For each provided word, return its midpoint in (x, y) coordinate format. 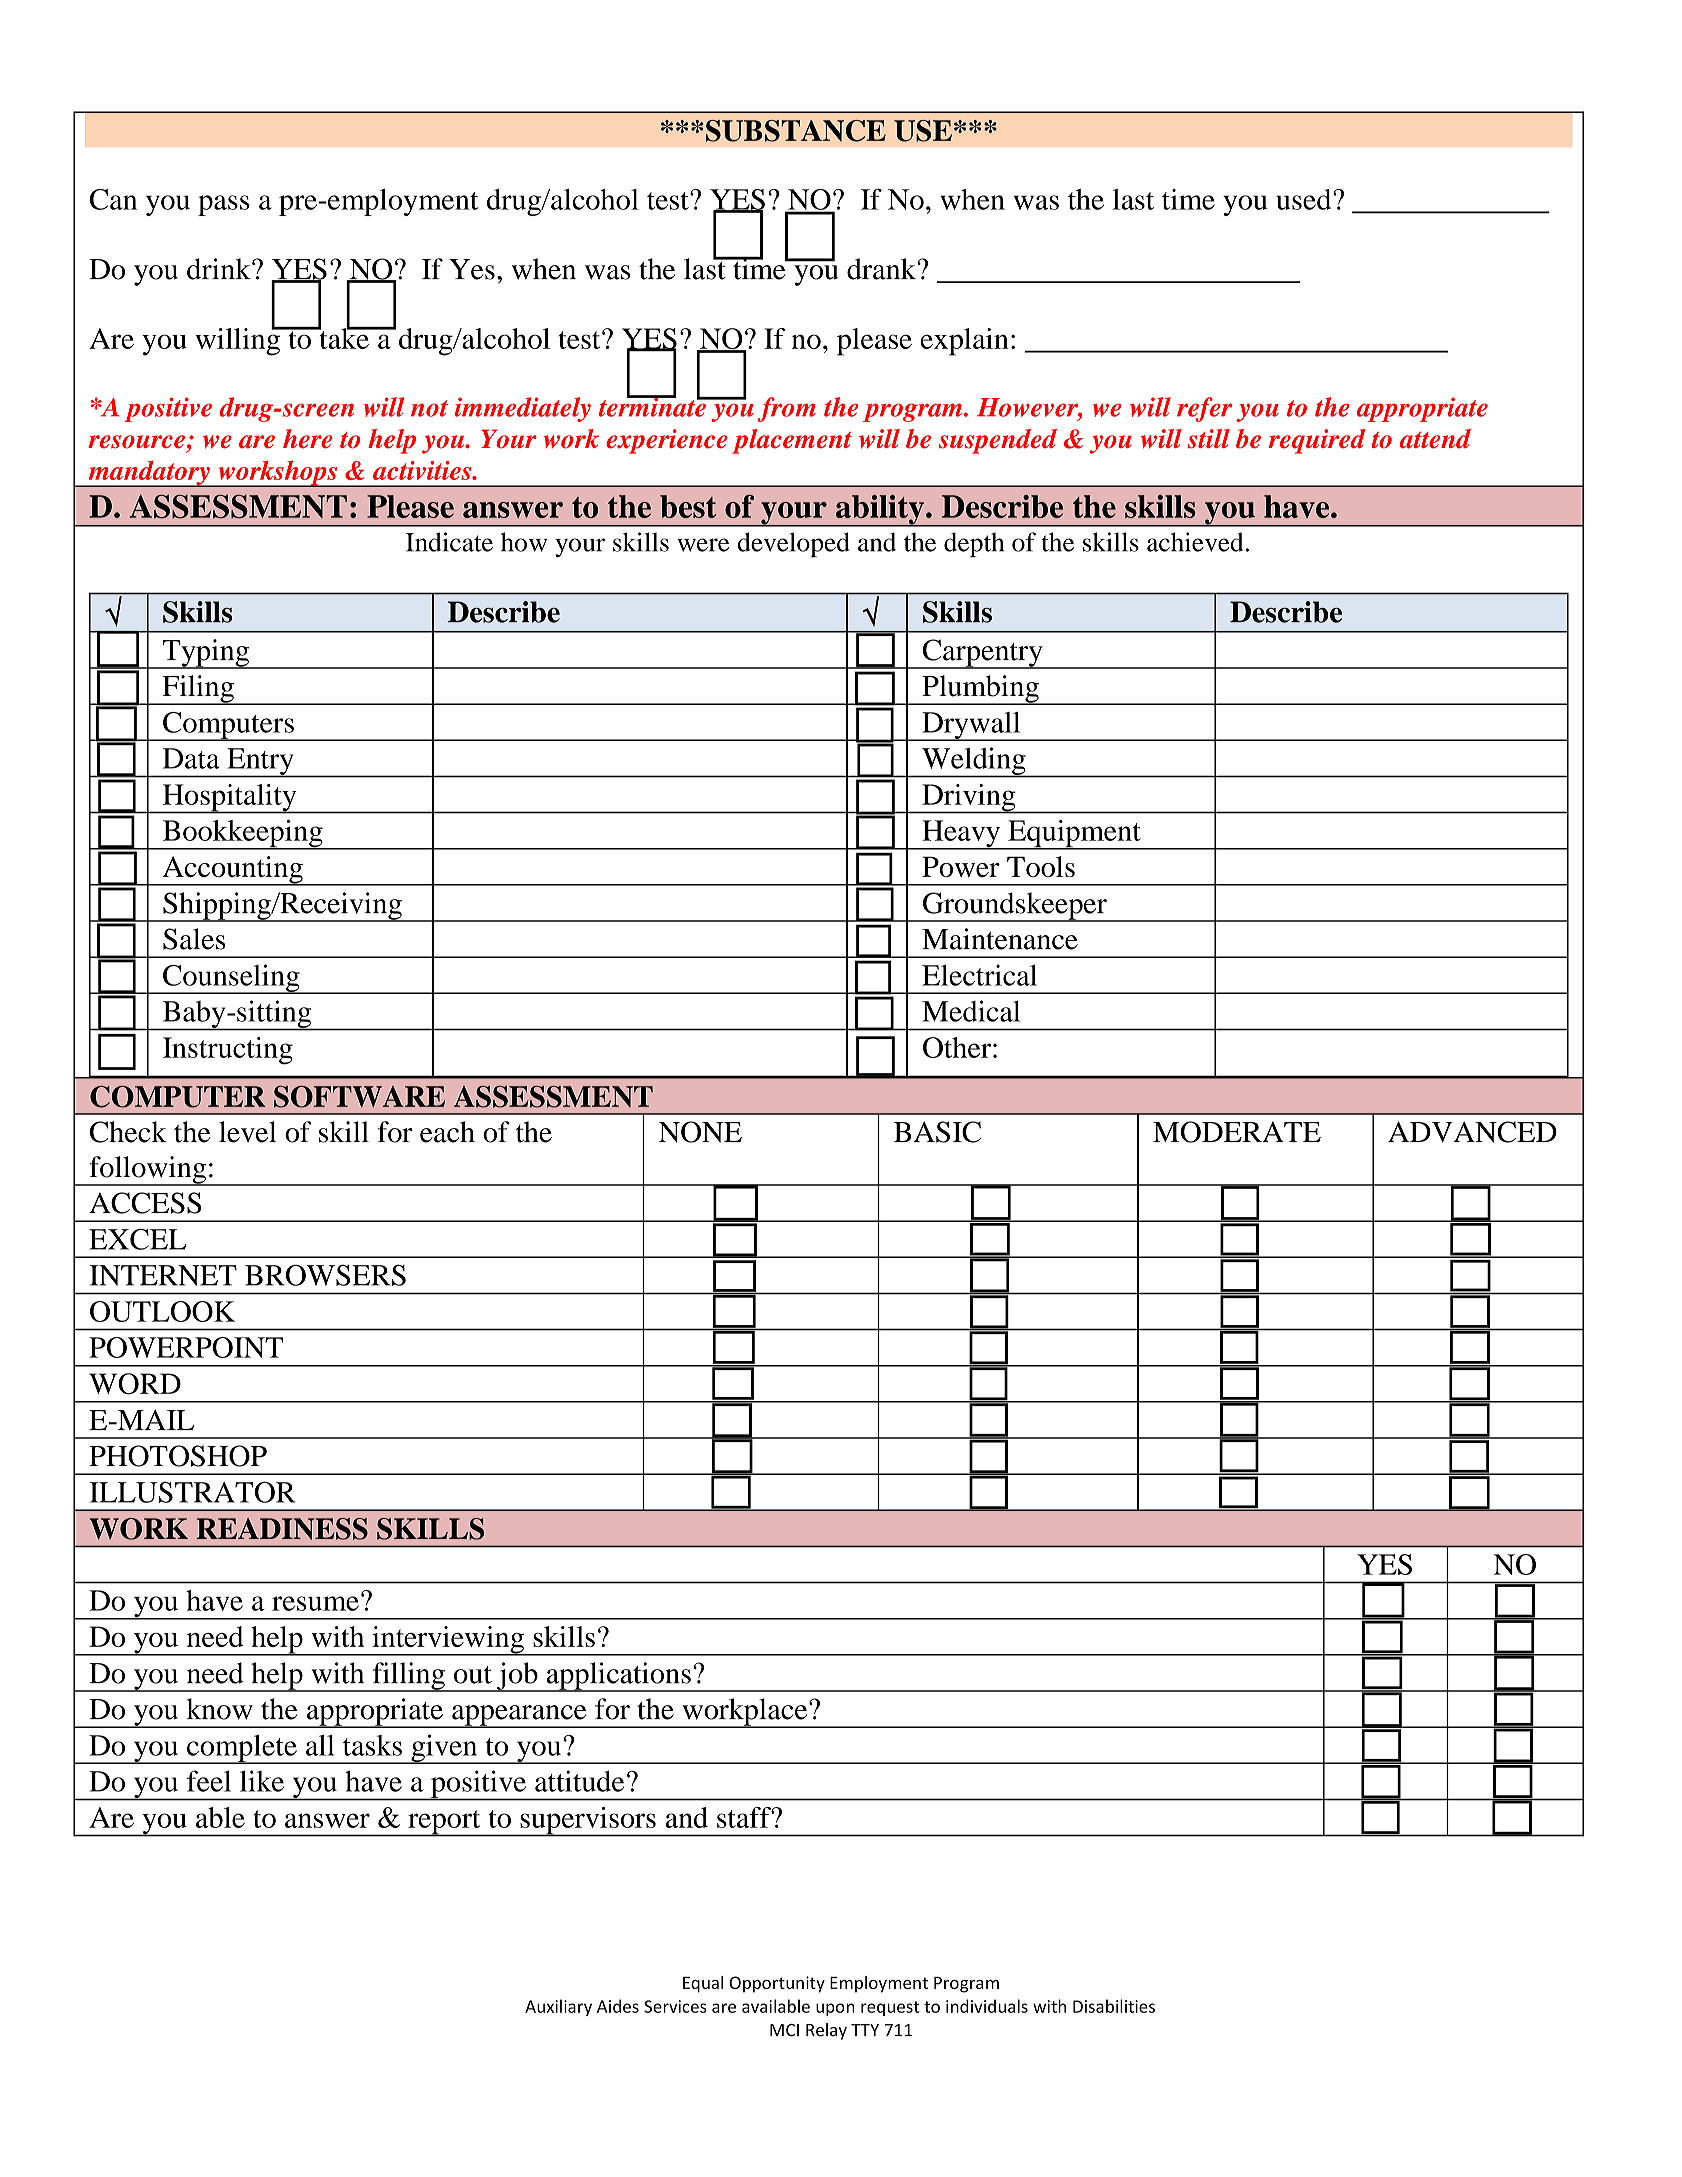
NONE (700, 1132)
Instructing (228, 1051)
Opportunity (777, 1984)
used (1305, 199)
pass (224, 205)
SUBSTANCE (796, 131)
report (444, 1823)
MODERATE (1237, 1132)
